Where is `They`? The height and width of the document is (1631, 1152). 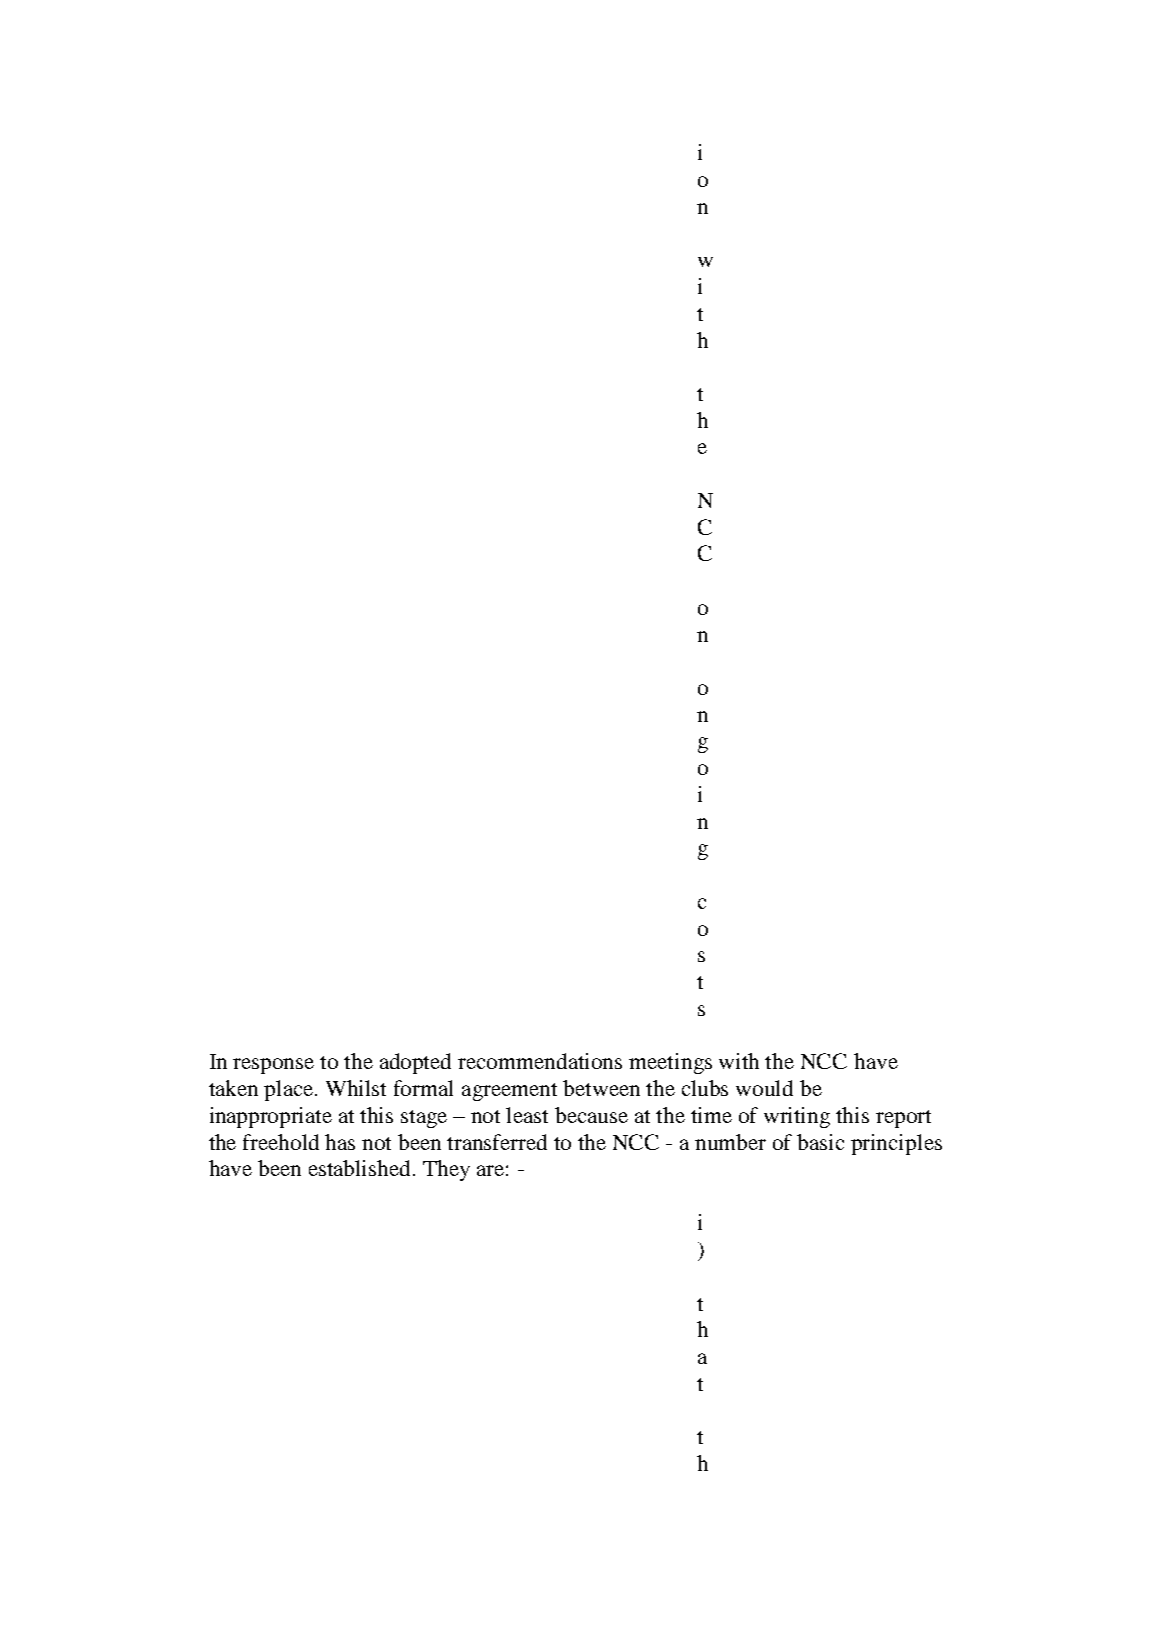 They is located at coordinates (446, 1170).
